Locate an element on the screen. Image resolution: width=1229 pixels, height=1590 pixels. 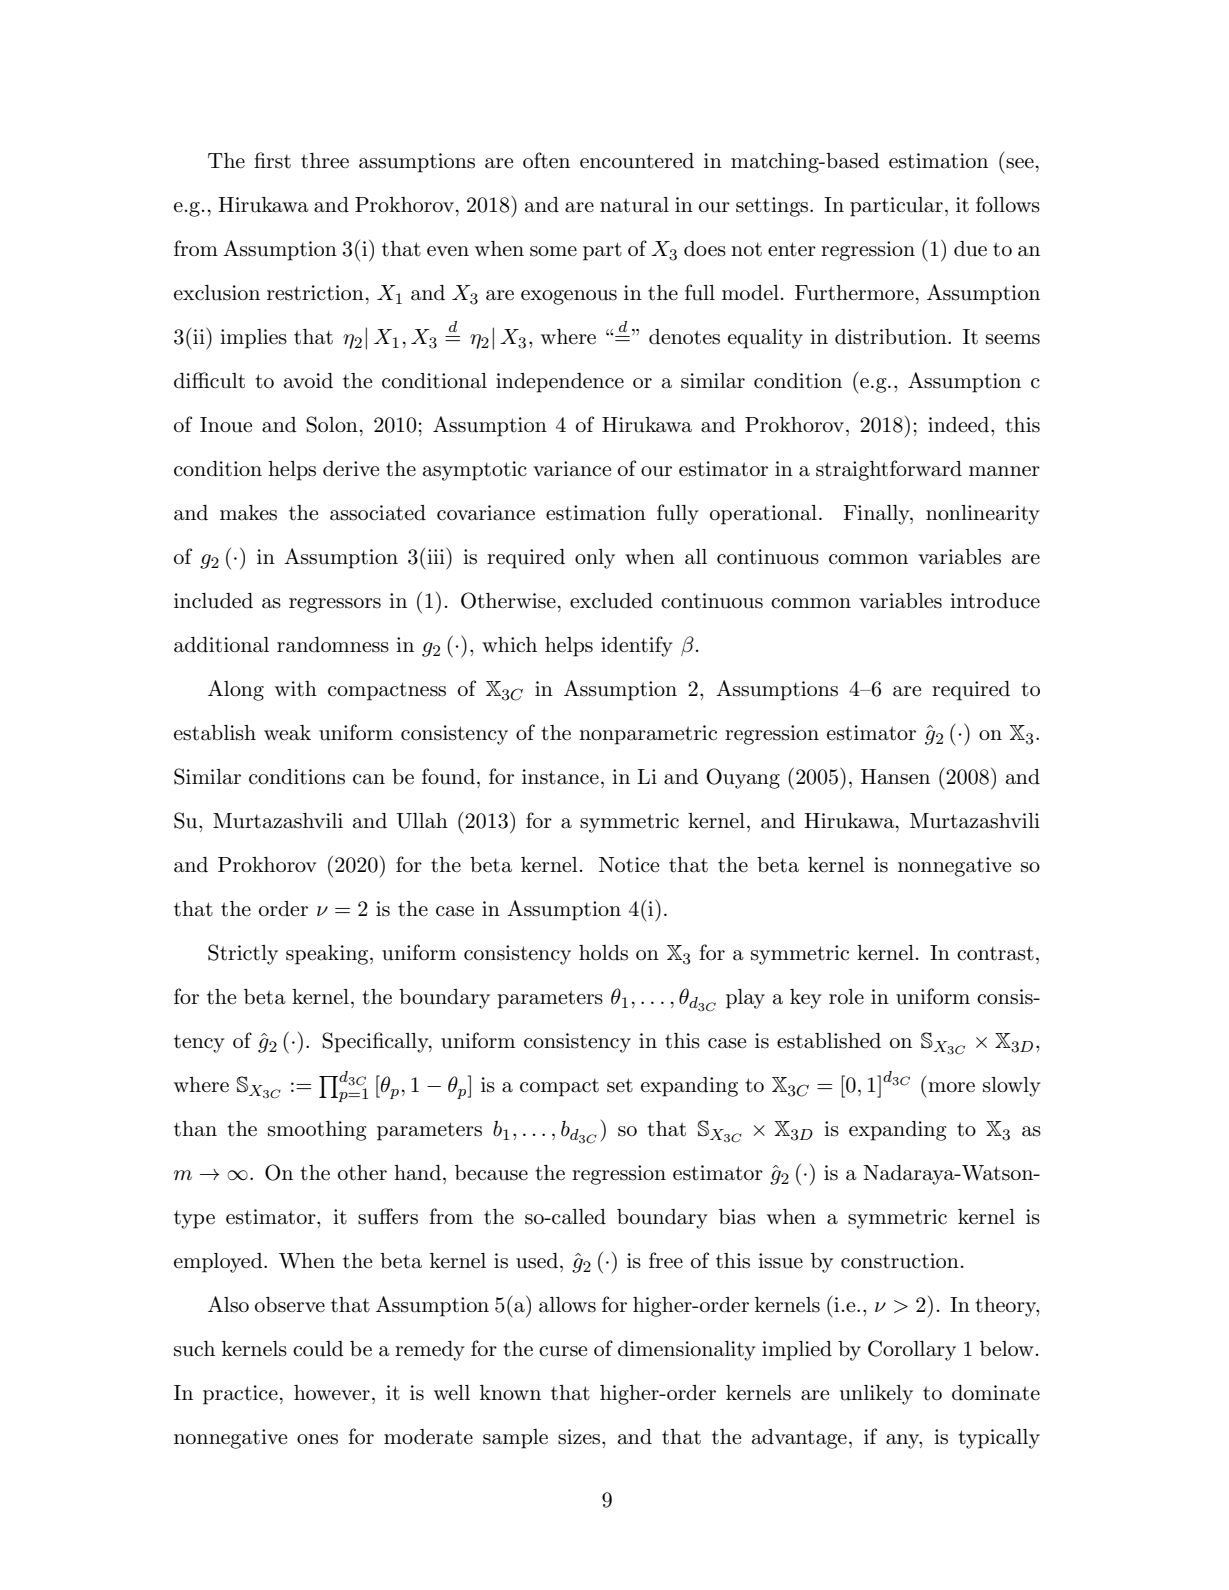
regressors is located at coordinates (335, 605).
